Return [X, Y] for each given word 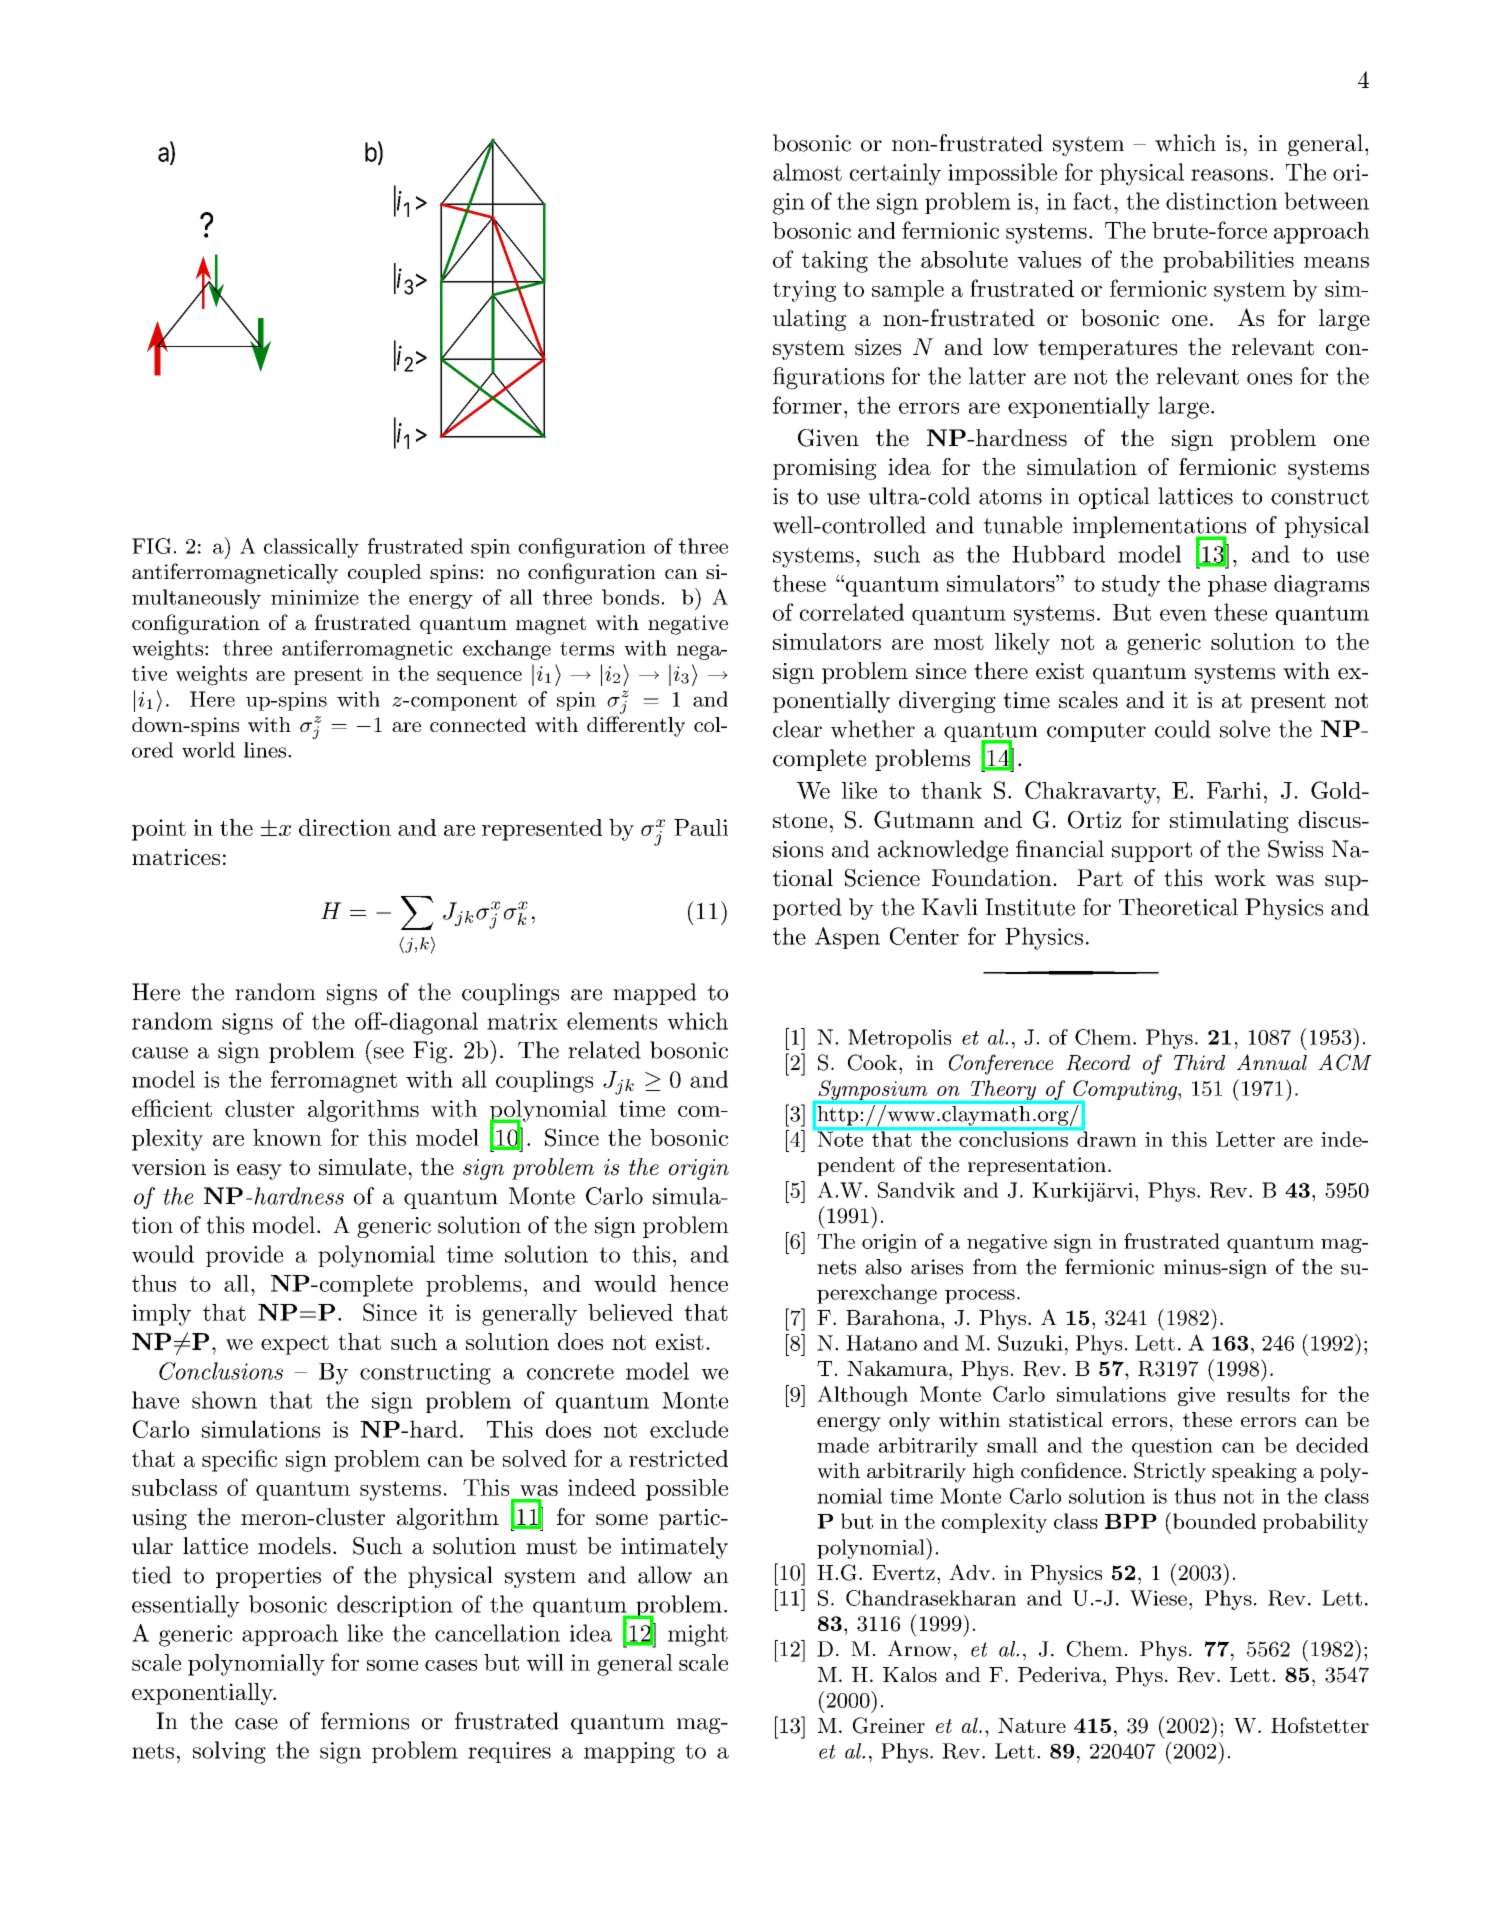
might [698, 1635]
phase [1237, 586]
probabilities [1228, 262]
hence [699, 1283]
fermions [365, 1721]
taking [835, 262]
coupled [385, 573]
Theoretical [1178, 907]
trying [804, 291]
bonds [632, 597]
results [1258, 1394]
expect [295, 1345]
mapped [655, 994]
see [389, 1053]
